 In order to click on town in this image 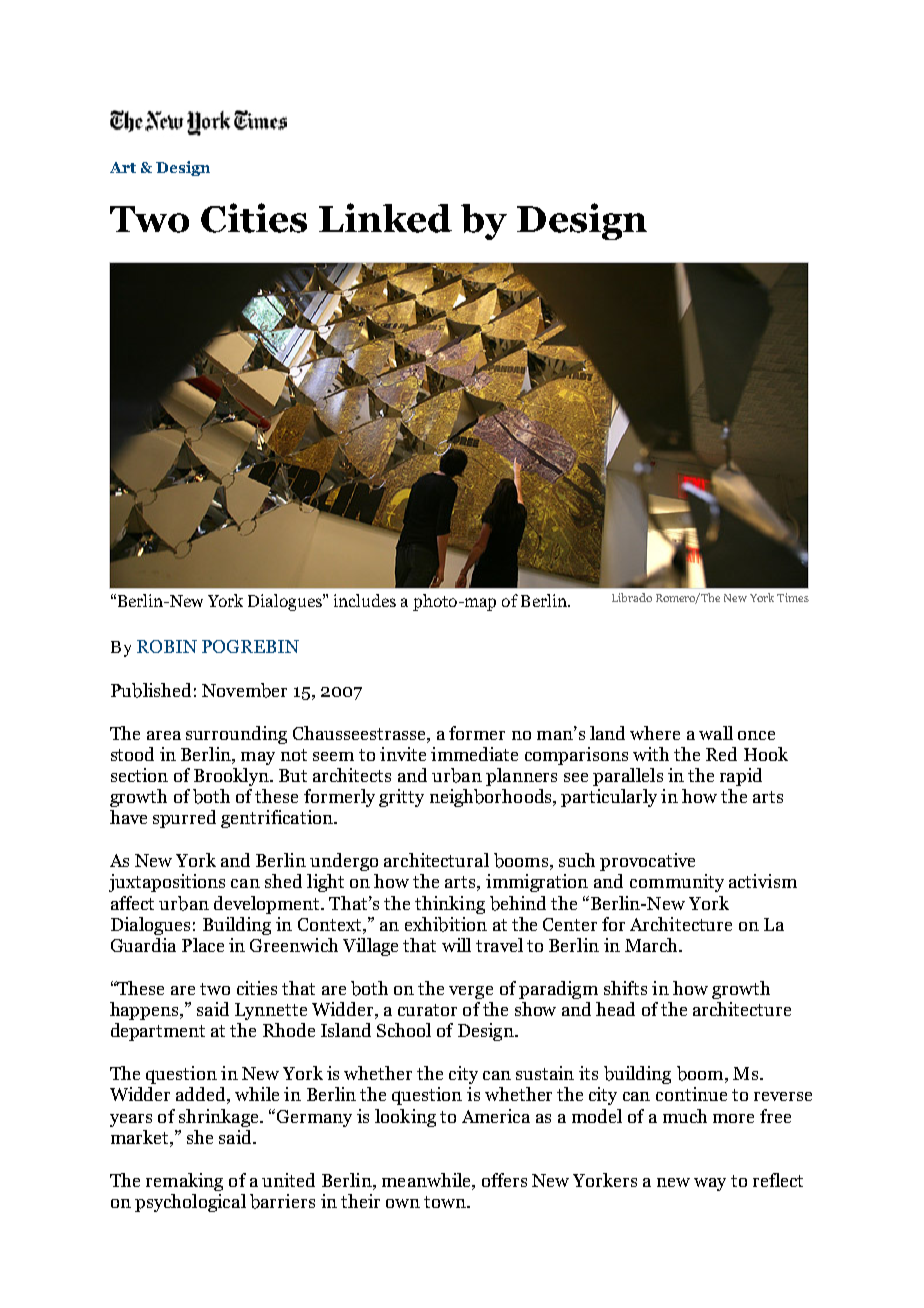, I will do `click(446, 1202)`.
